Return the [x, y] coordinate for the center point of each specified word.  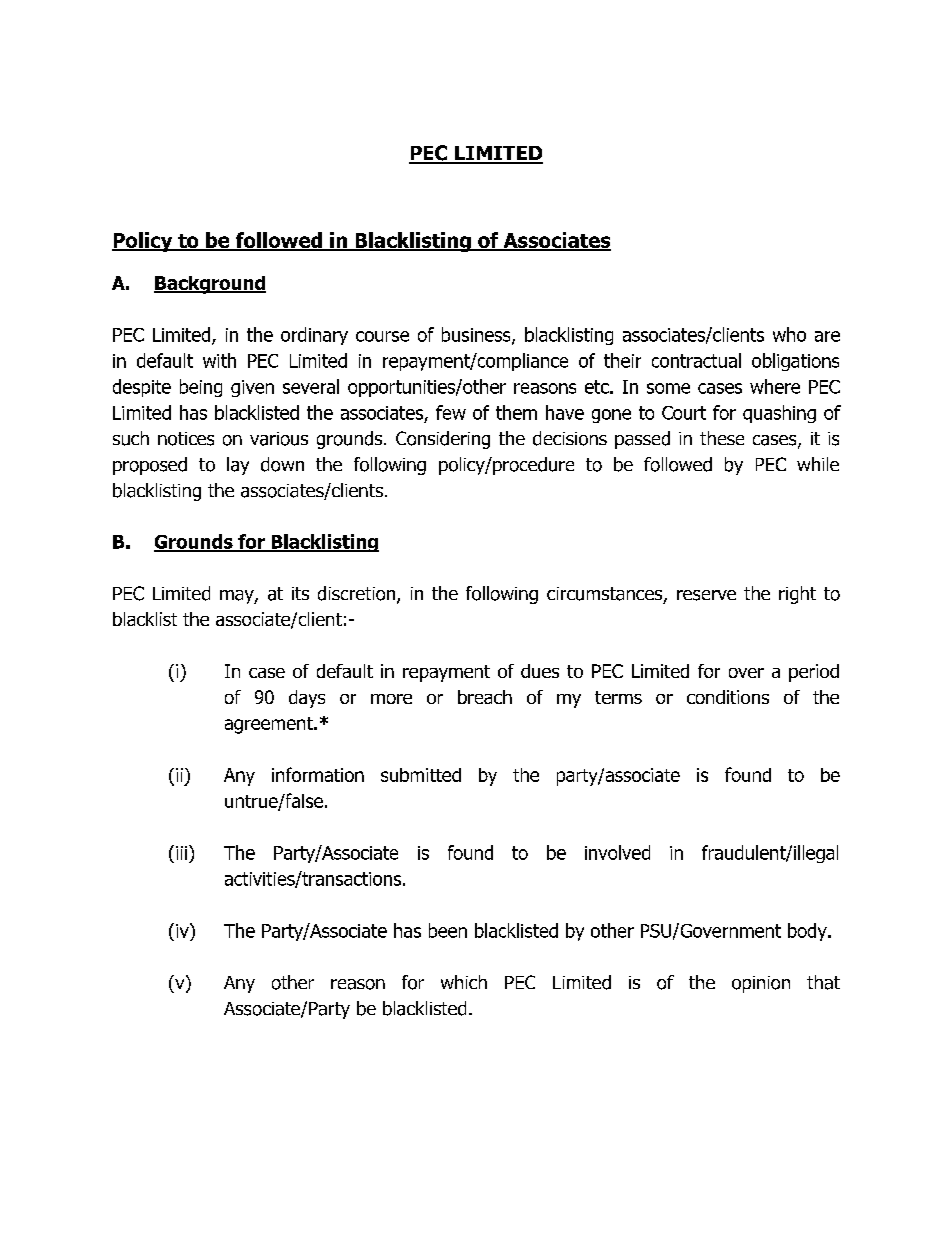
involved [617, 852]
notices [186, 439]
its [300, 593]
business [477, 335]
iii [181, 853]
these [722, 438]
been [448, 930]
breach [485, 697]
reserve [706, 595]
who [789, 334]
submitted [421, 775]
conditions [728, 697]
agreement [270, 725]
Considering [443, 440]
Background [210, 285]
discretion [358, 594]
